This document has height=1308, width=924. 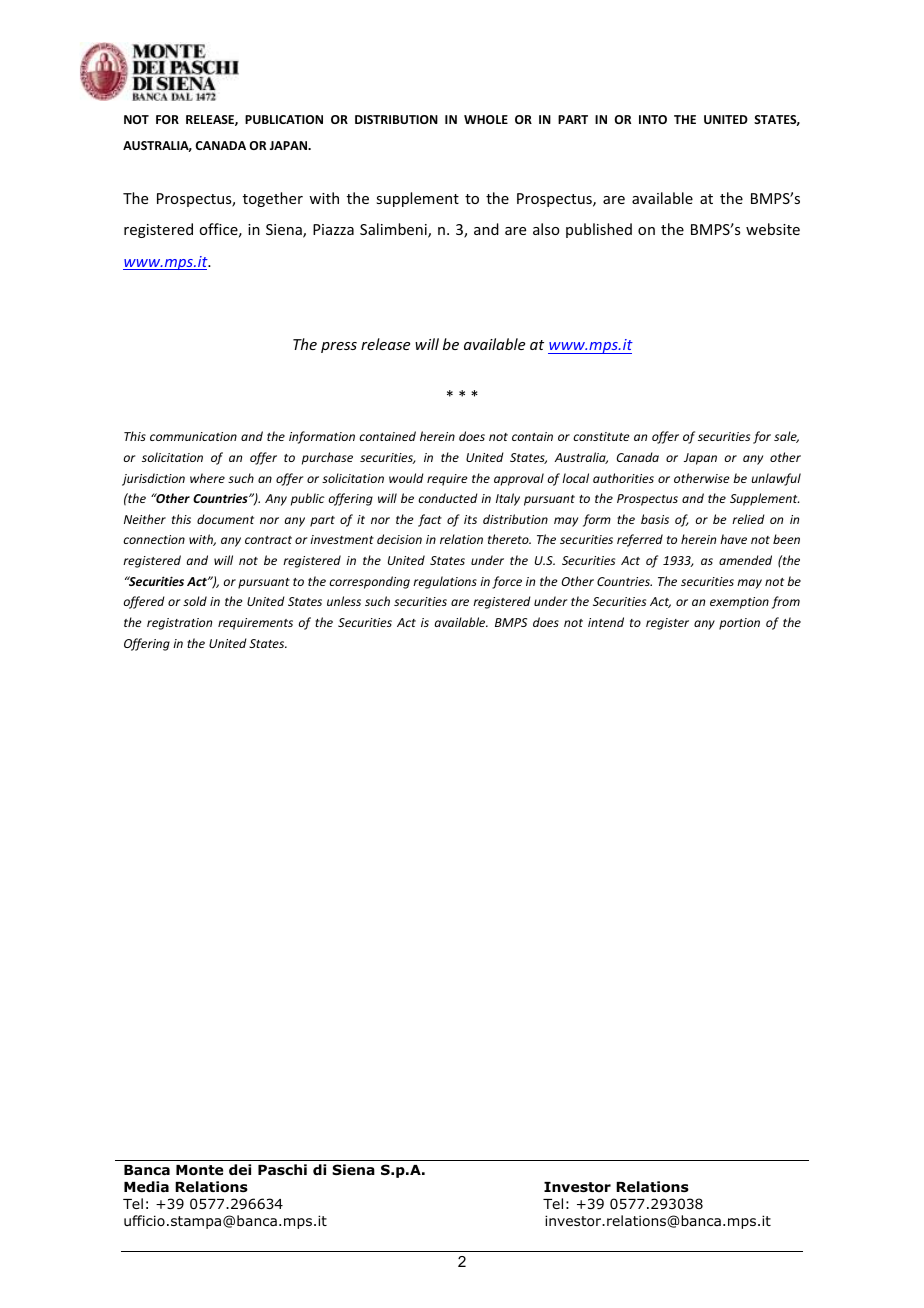 What do you see at coordinates (199, 1170) in the document?
I see `Monte` at bounding box center [199, 1170].
